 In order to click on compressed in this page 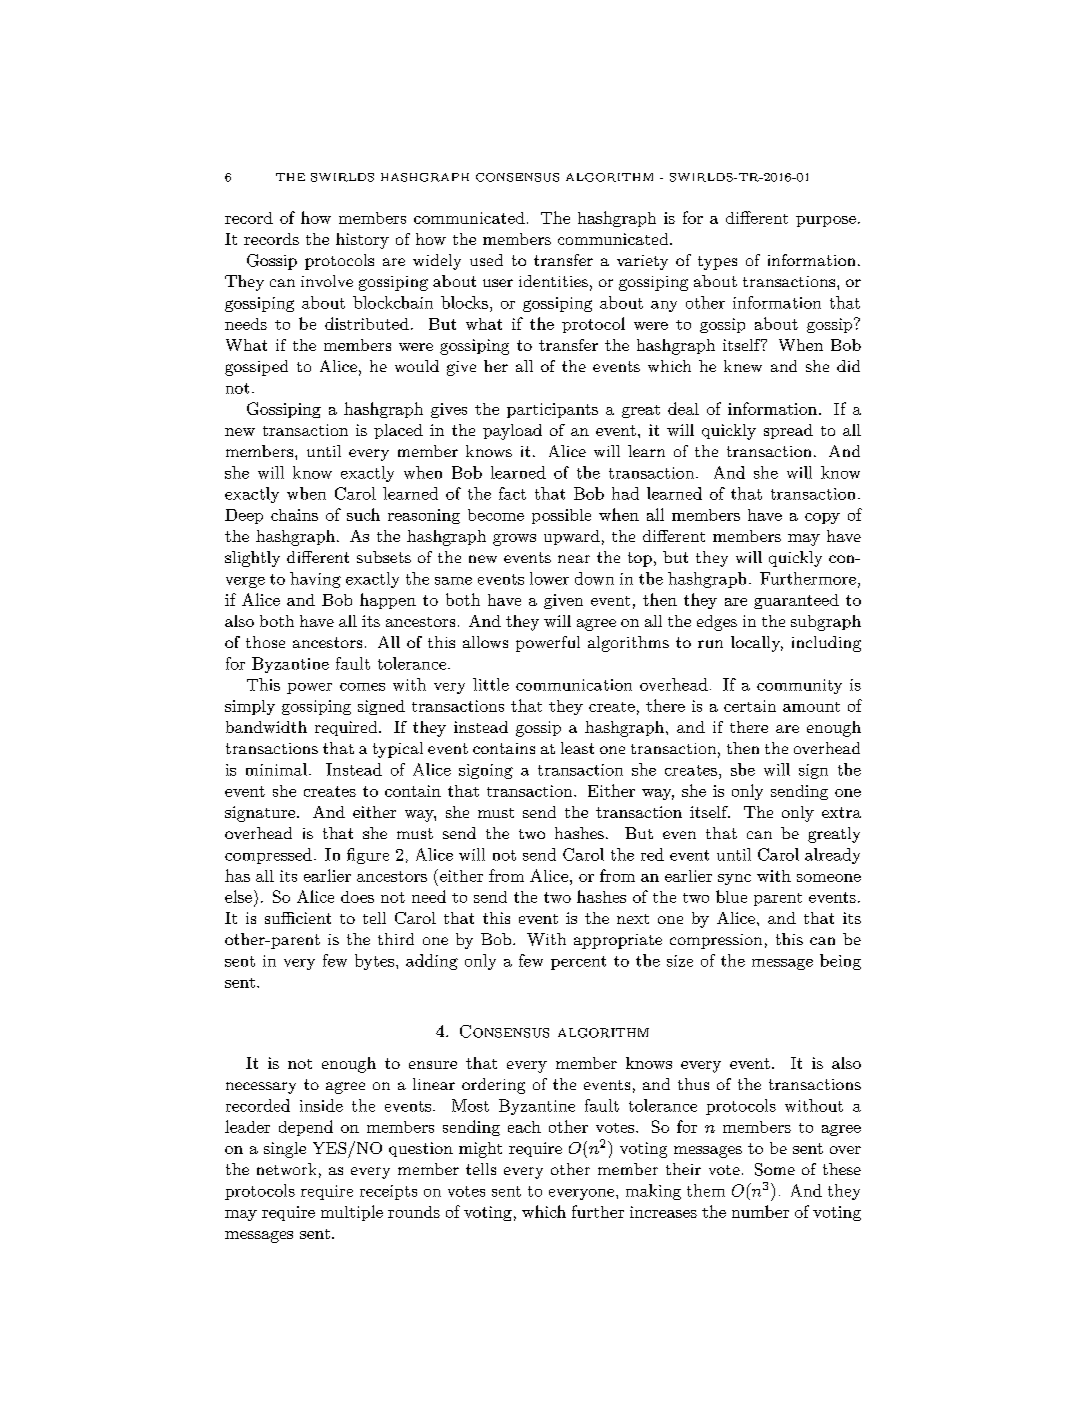, I will do `click(268, 856)`.
